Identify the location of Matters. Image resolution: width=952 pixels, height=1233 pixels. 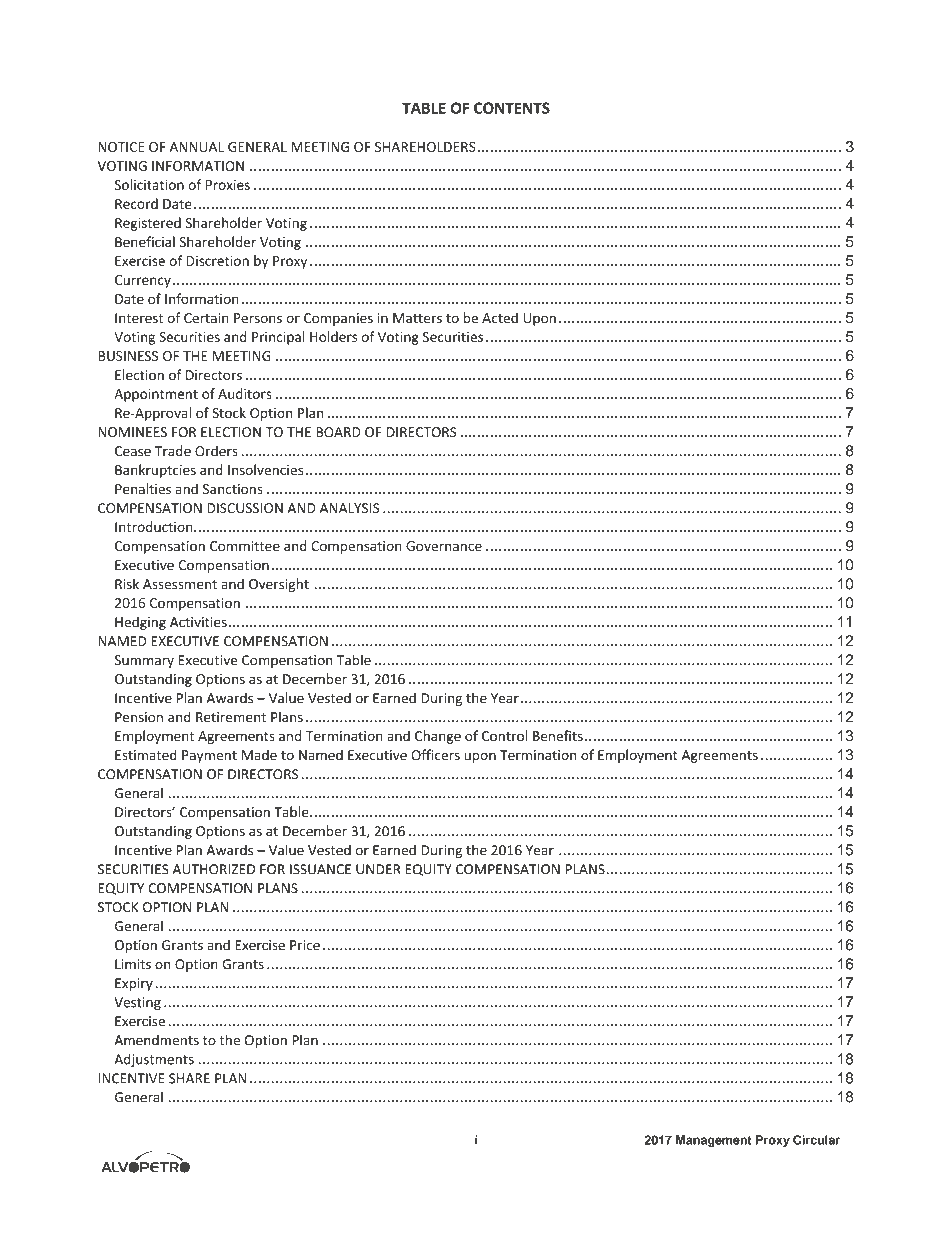
(417, 318).
